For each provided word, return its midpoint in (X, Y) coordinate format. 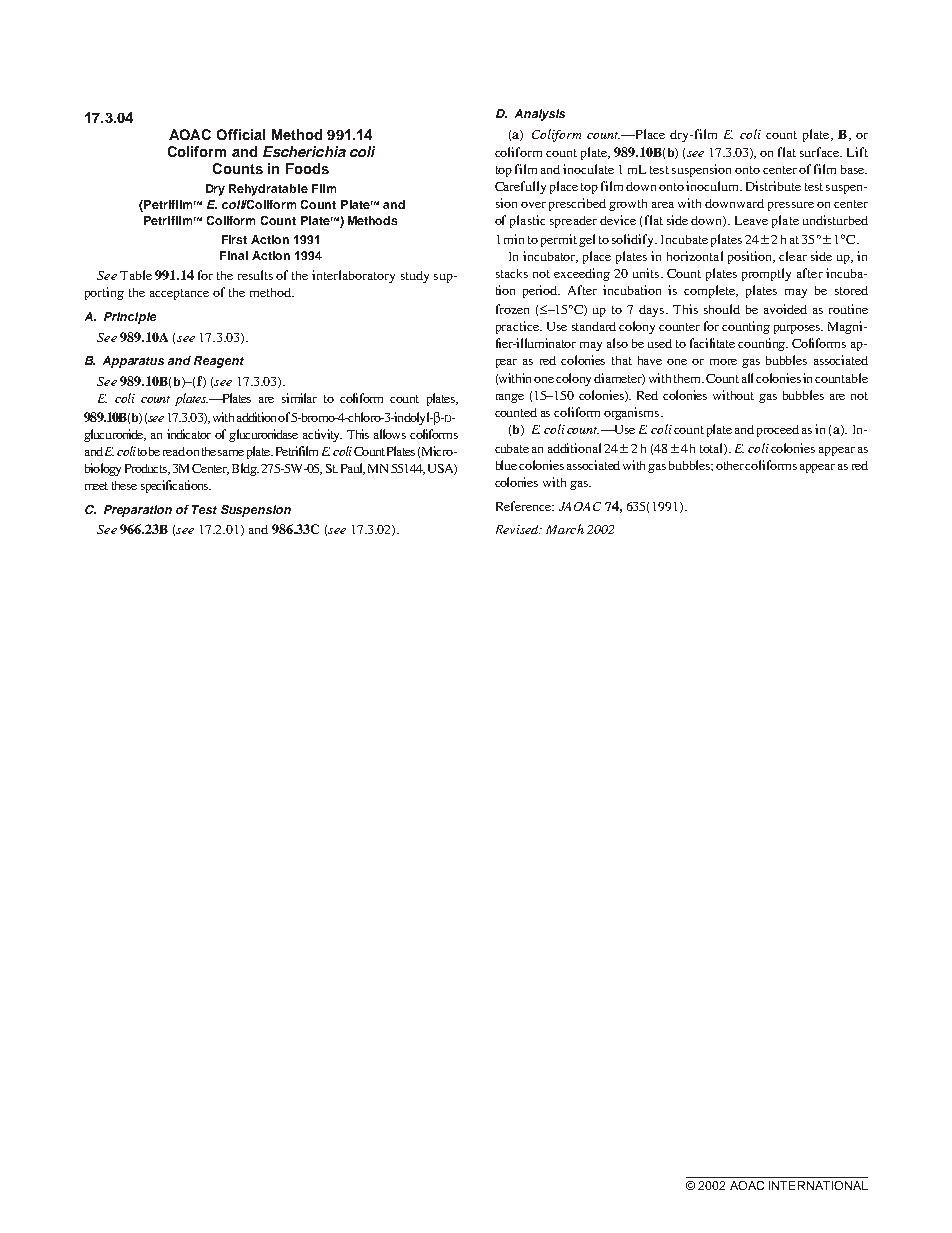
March (565, 529)
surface (821, 152)
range (510, 398)
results (255, 275)
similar (299, 398)
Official (241, 134)
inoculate (588, 169)
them (689, 378)
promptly (766, 274)
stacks (512, 273)
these (124, 485)
